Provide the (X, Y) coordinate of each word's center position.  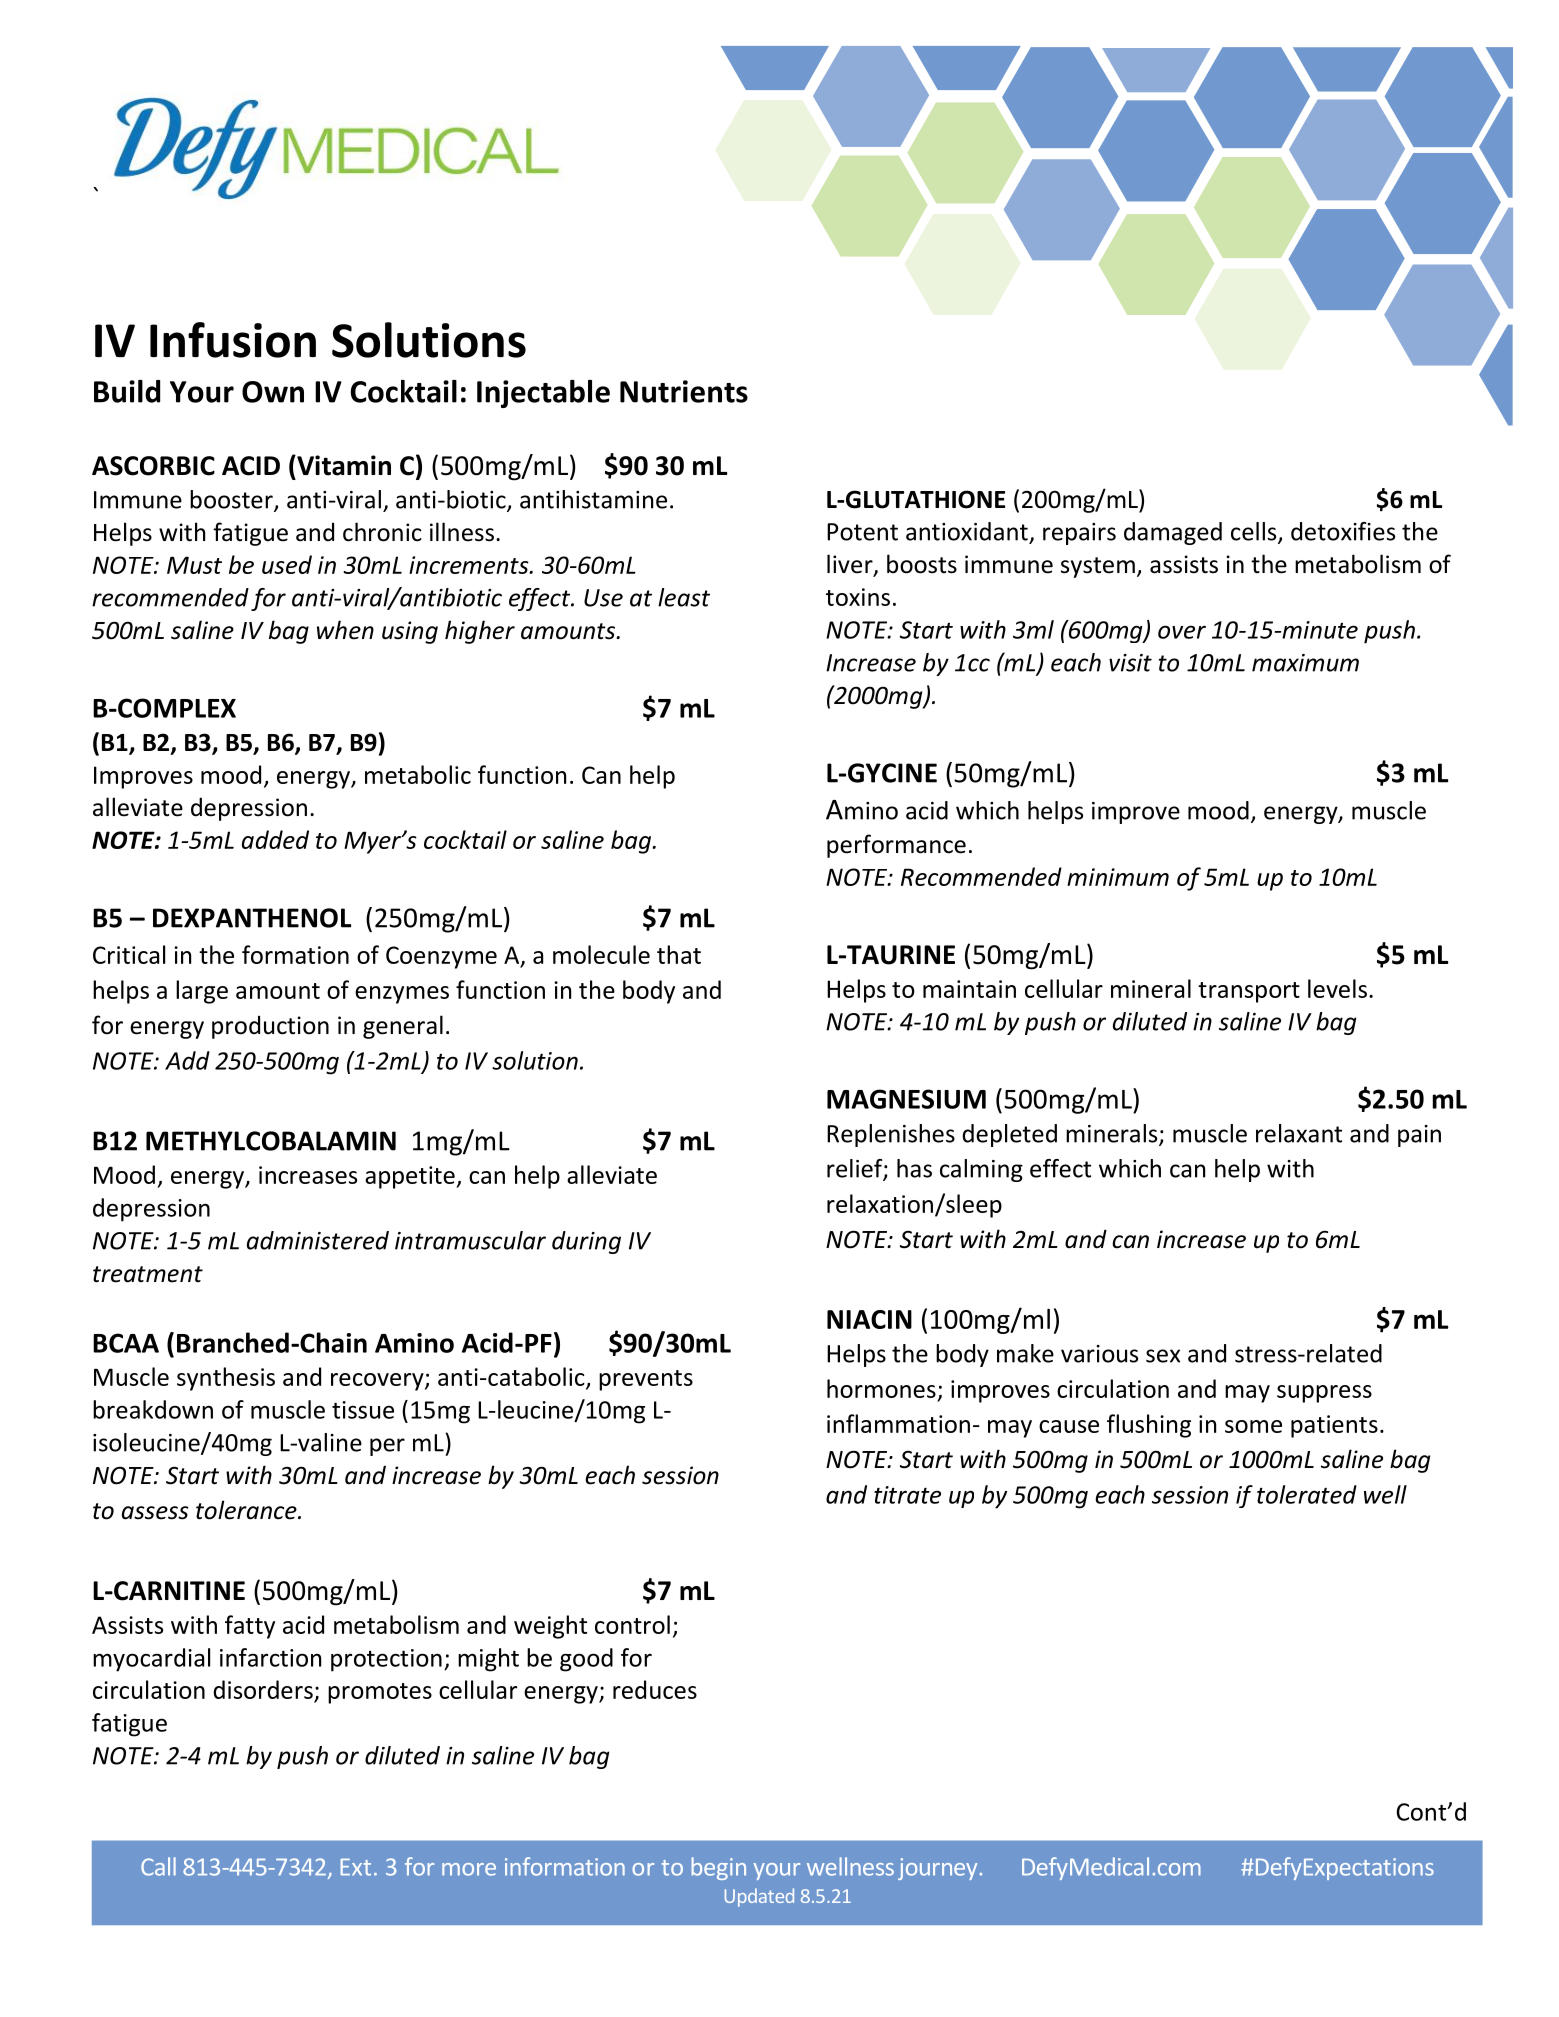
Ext (356, 1867)
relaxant (1299, 1133)
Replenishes (891, 1135)
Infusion (233, 340)
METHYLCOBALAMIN (271, 1141)
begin (719, 1868)
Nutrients (684, 391)
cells (1255, 532)
